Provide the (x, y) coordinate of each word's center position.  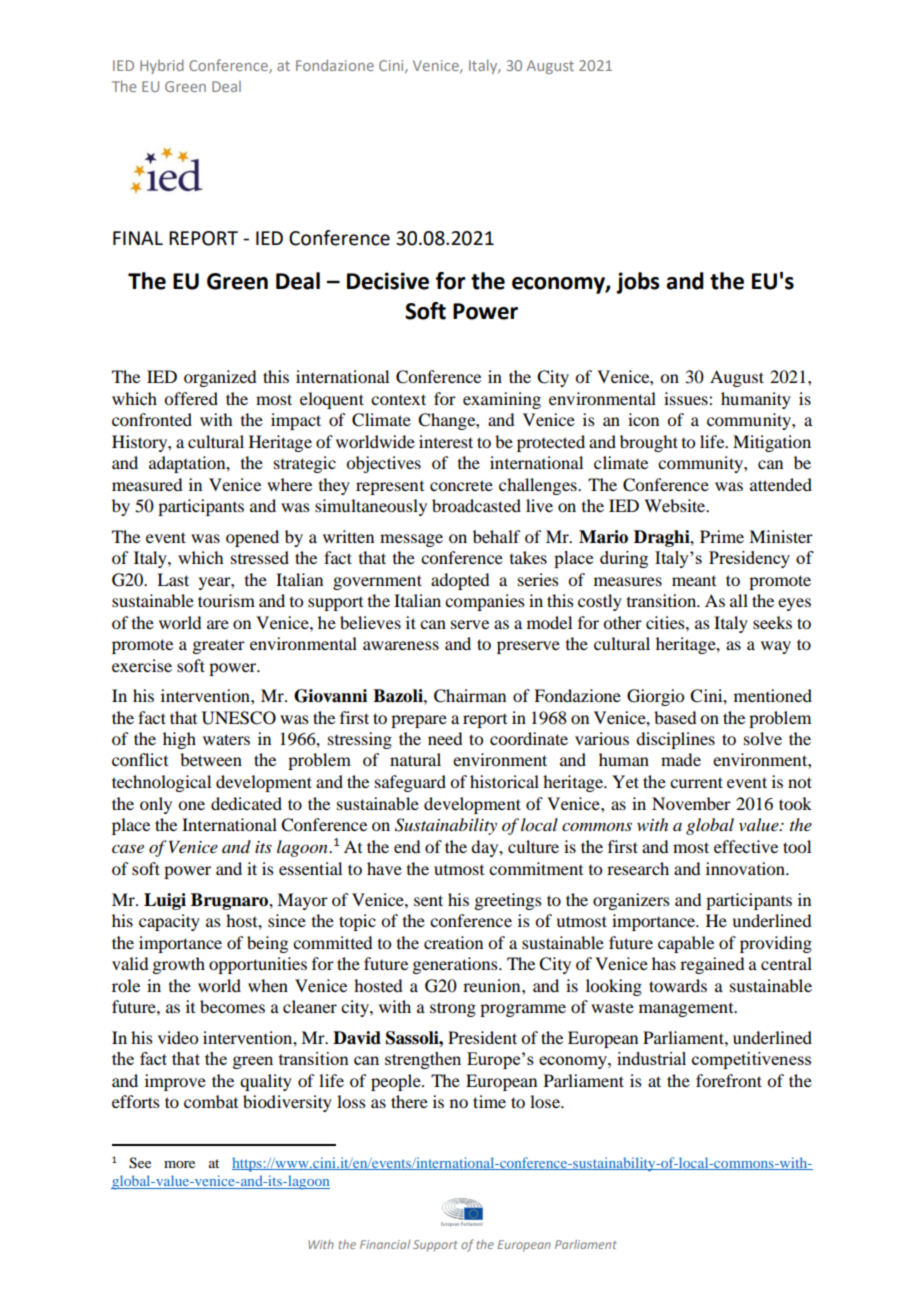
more (179, 1164)
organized (220, 378)
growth (178, 965)
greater (218, 647)
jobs (638, 283)
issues (687, 398)
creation (453, 942)
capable (686, 944)
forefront (729, 1080)
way (776, 647)
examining (502, 400)
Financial (385, 1244)
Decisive (388, 281)
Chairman (470, 696)
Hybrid (162, 66)
